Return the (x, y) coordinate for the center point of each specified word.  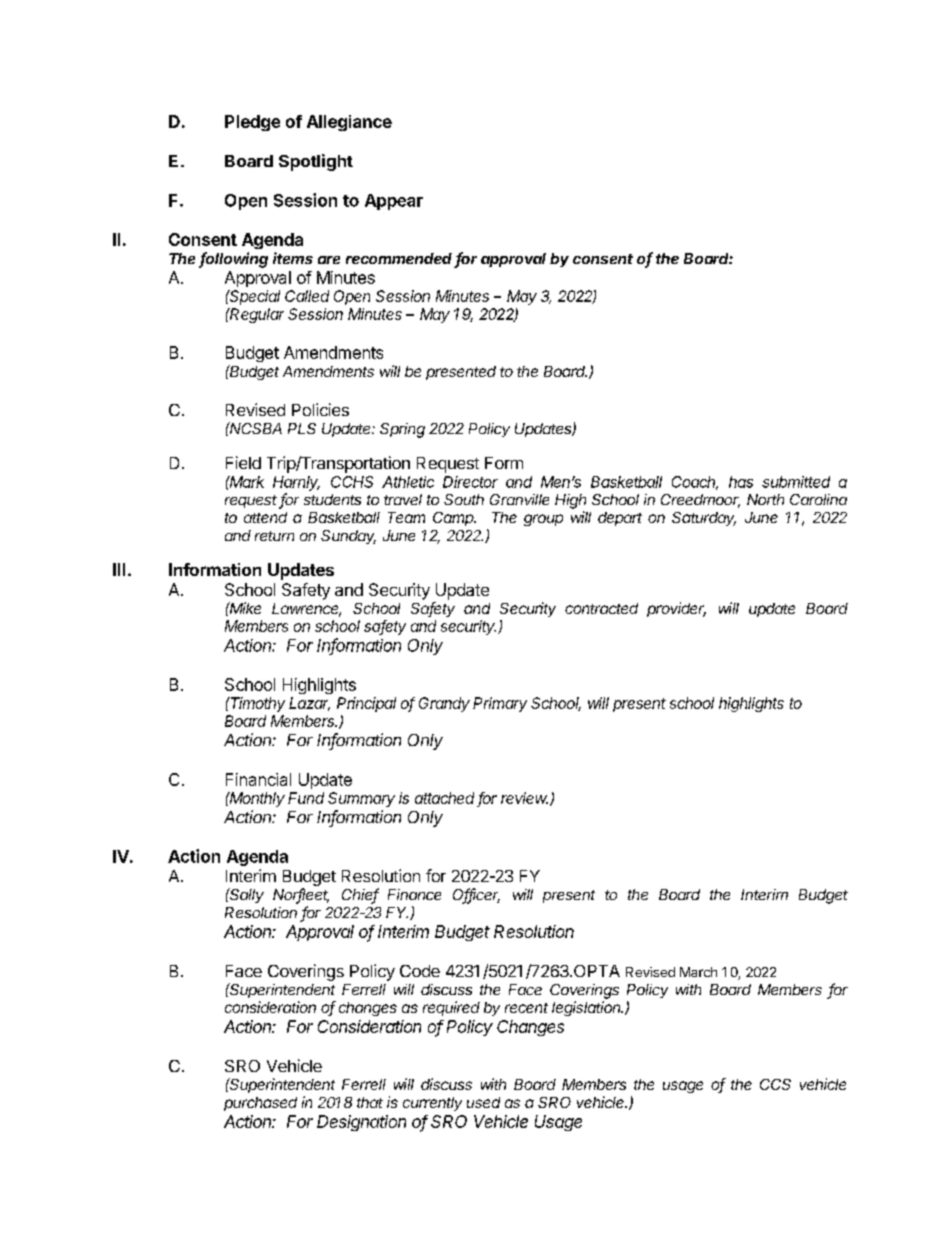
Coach (695, 483)
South (464, 499)
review (524, 798)
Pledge (252, 123)
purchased (260, 1104)
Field (243, 462)
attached (444, 798)
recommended (399, 258)
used (483, 1102)
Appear (394, 202)
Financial (258, 779)
